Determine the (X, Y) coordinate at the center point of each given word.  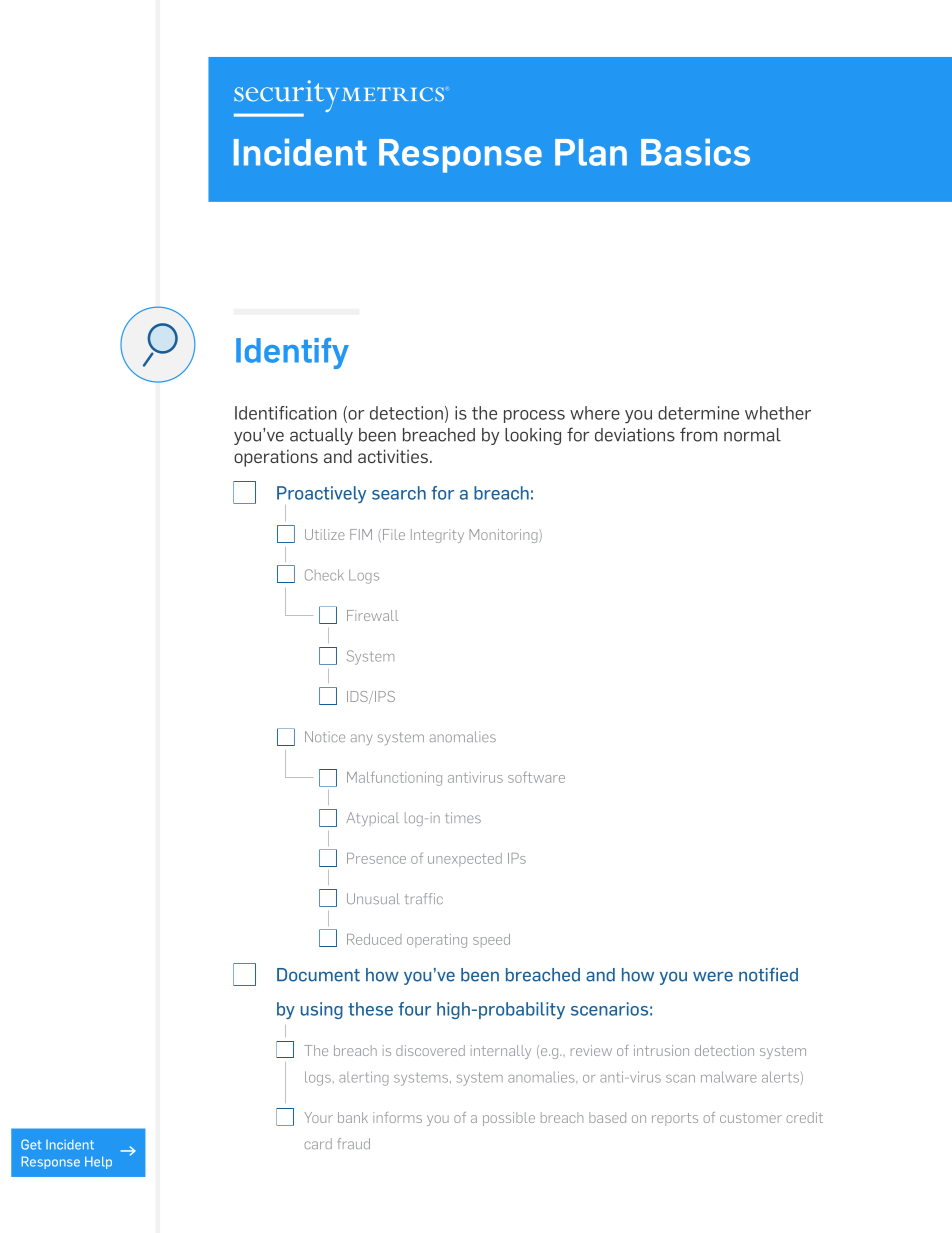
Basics (695, 152)
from (698, 434)
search (399, 493)
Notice (325, 736)
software (536, 777)
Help (98, 1162)
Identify (292, 353)
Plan (591, 152)
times (463, 817)
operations (276, 458)
